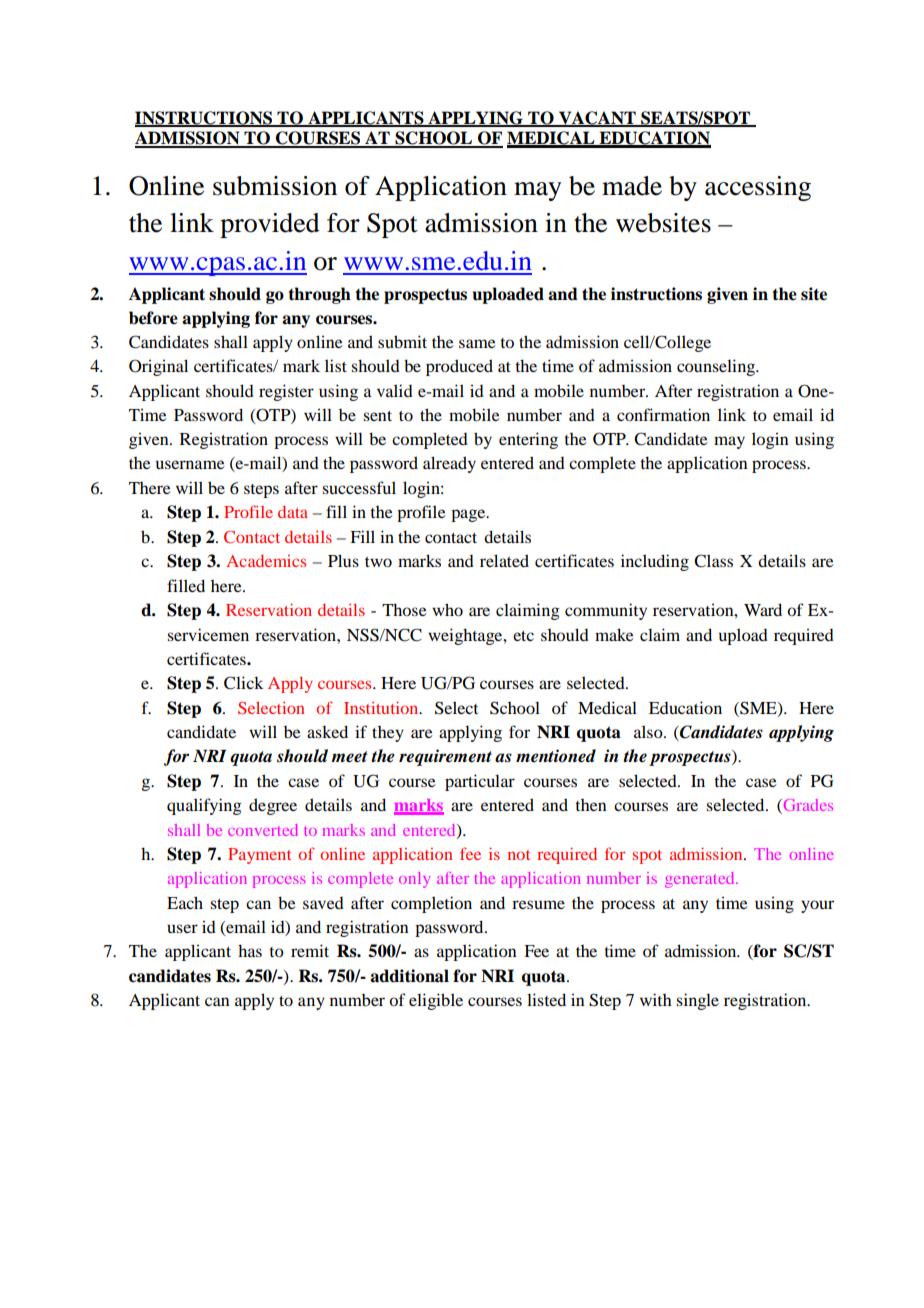 Image resolution: width=924 pixels, height=1308 pixels. What do you see at coordinates (445, 757) in the document?
I see `requirement` at bounding box center [445, 757].
